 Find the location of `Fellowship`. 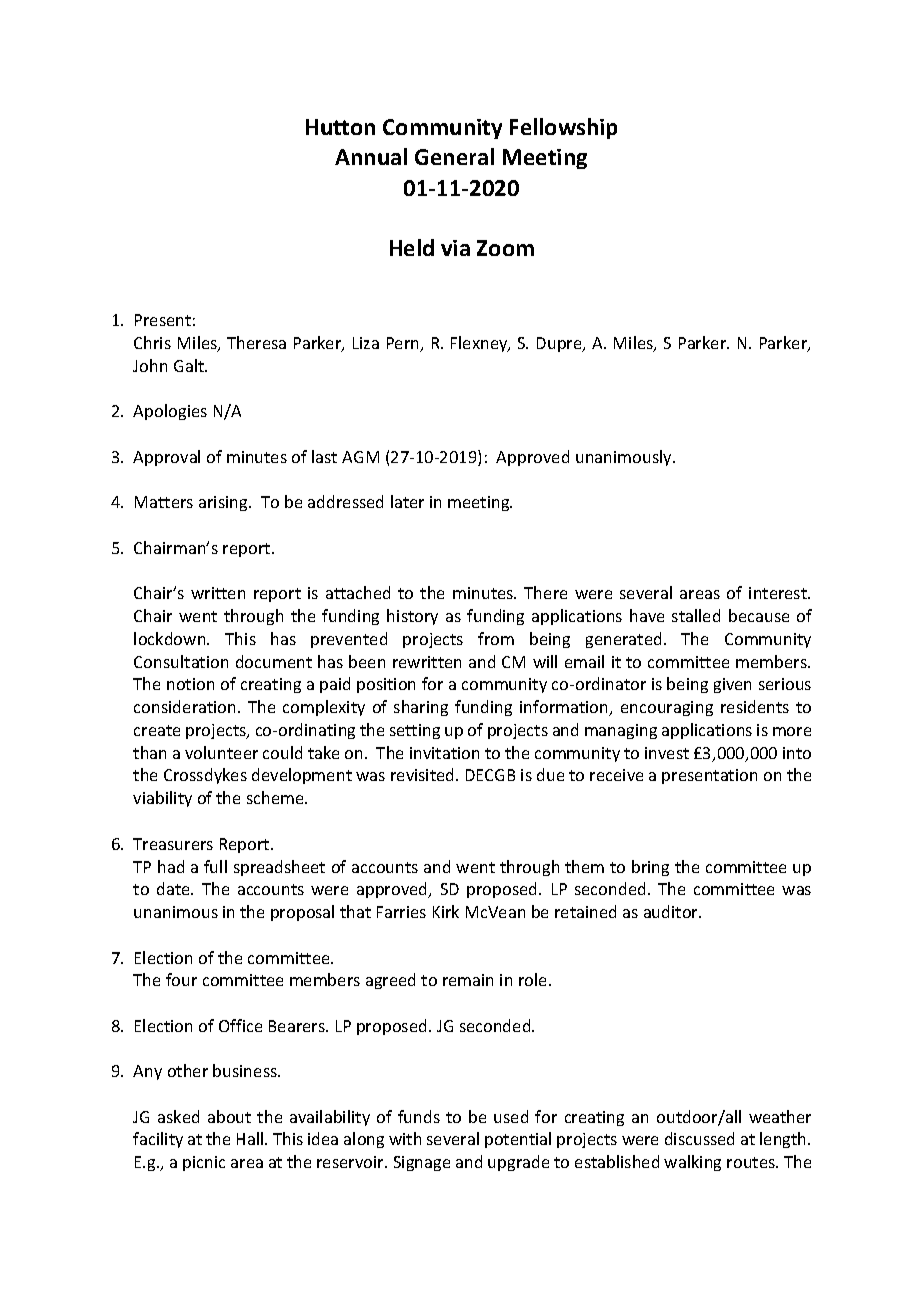

Fellowship is located at coordinates (563, 128).
